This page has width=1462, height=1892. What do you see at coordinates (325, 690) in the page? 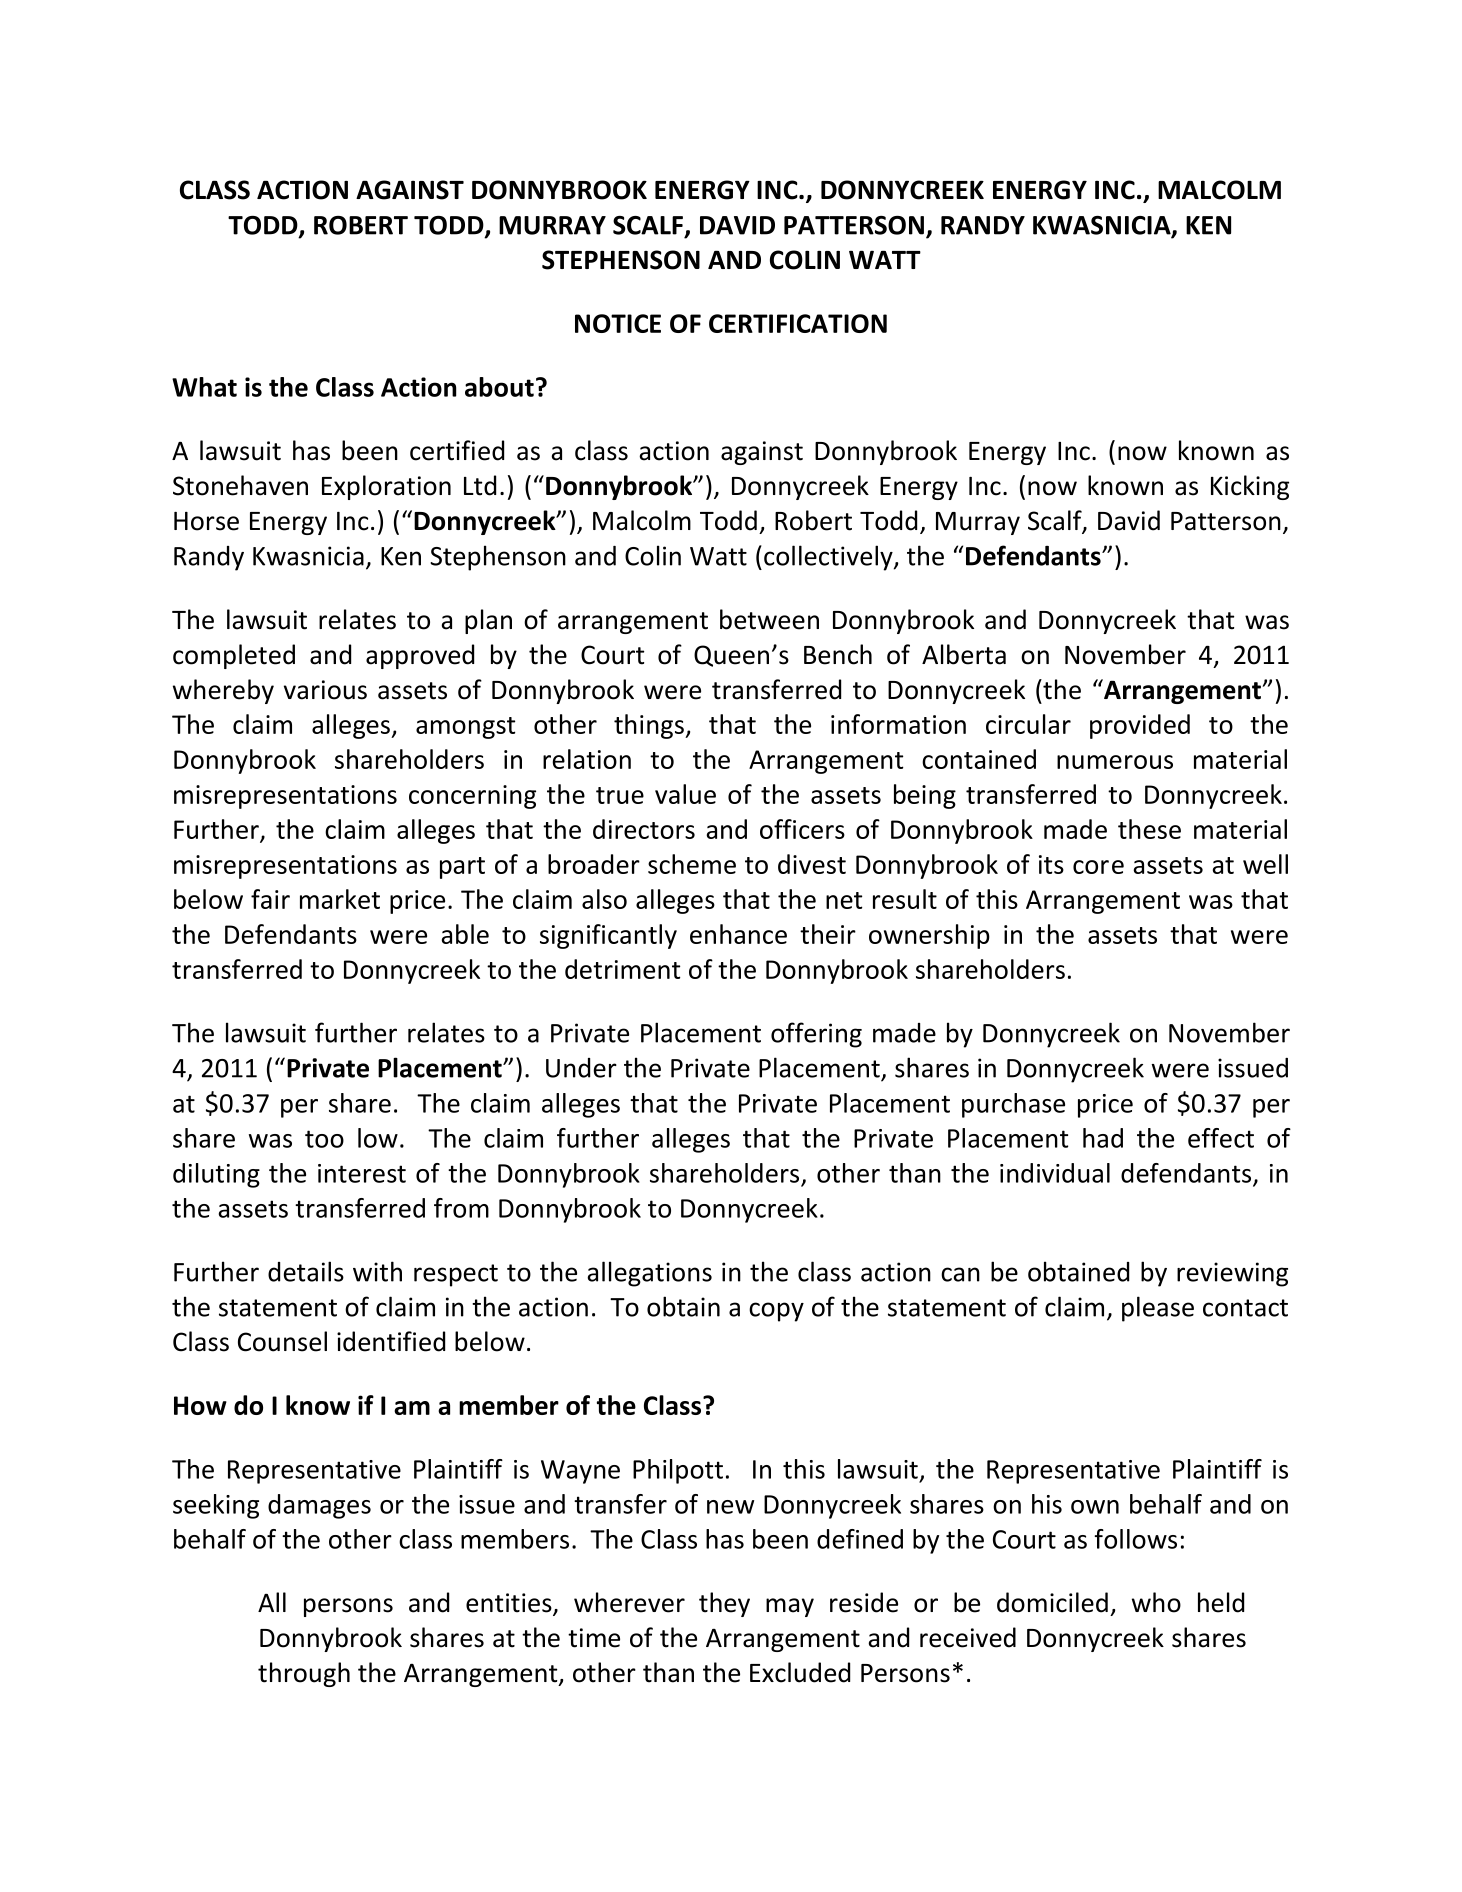
I see `various` at bounding box center [325, 690].
